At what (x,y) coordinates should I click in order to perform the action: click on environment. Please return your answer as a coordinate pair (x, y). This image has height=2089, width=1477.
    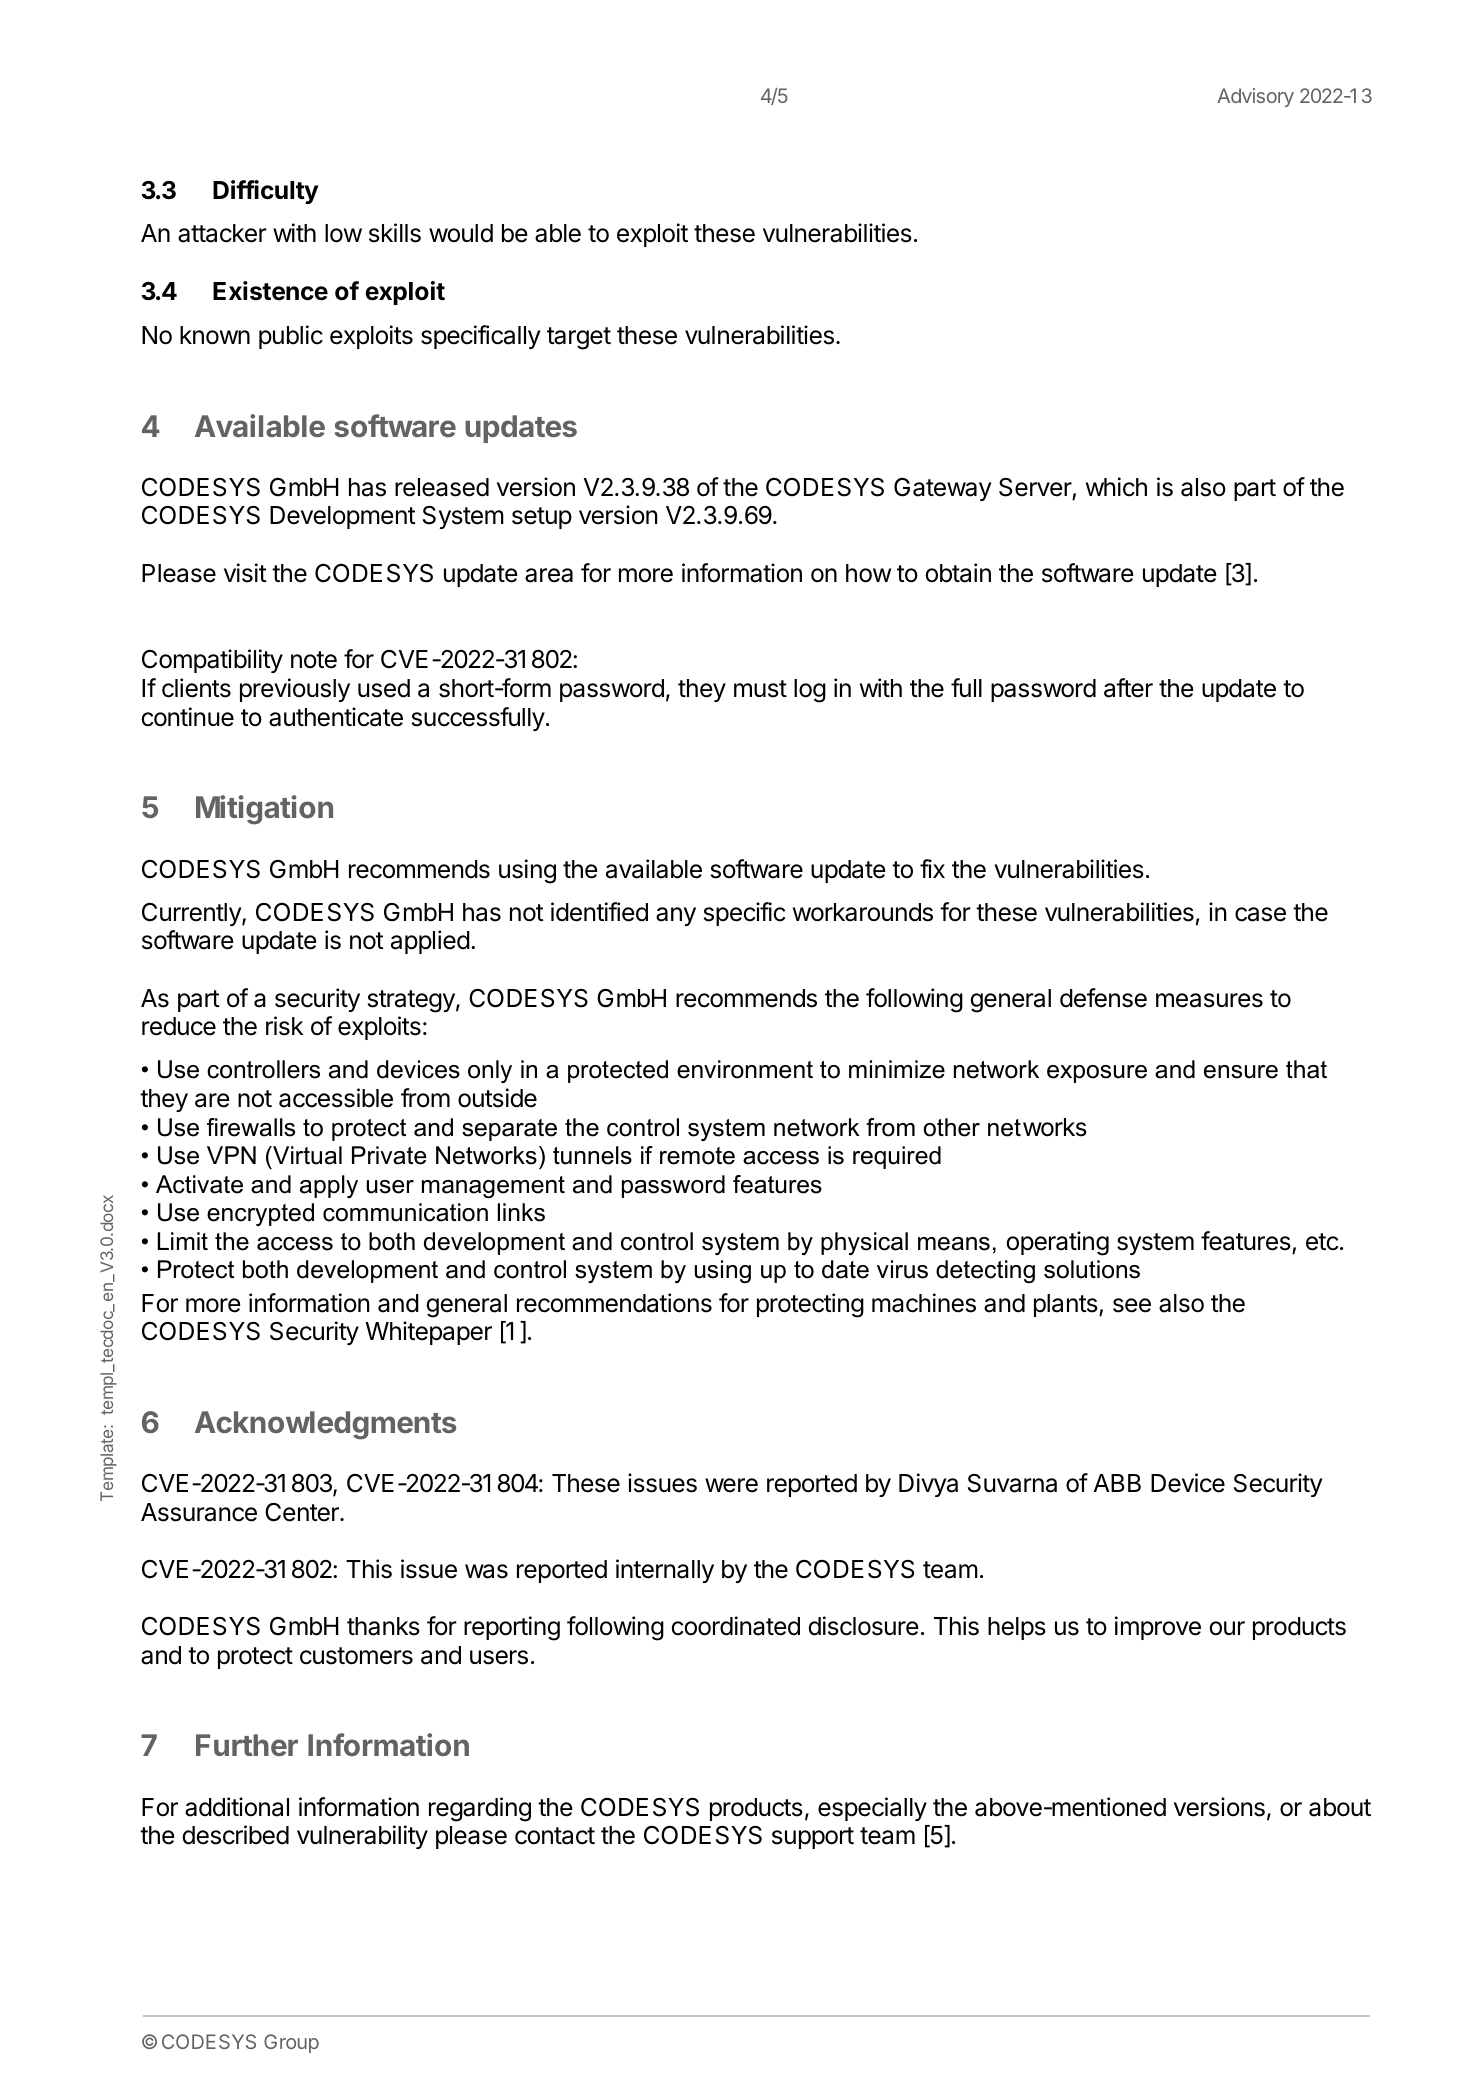
    Looking at the image, I should click on (745, 1069).
